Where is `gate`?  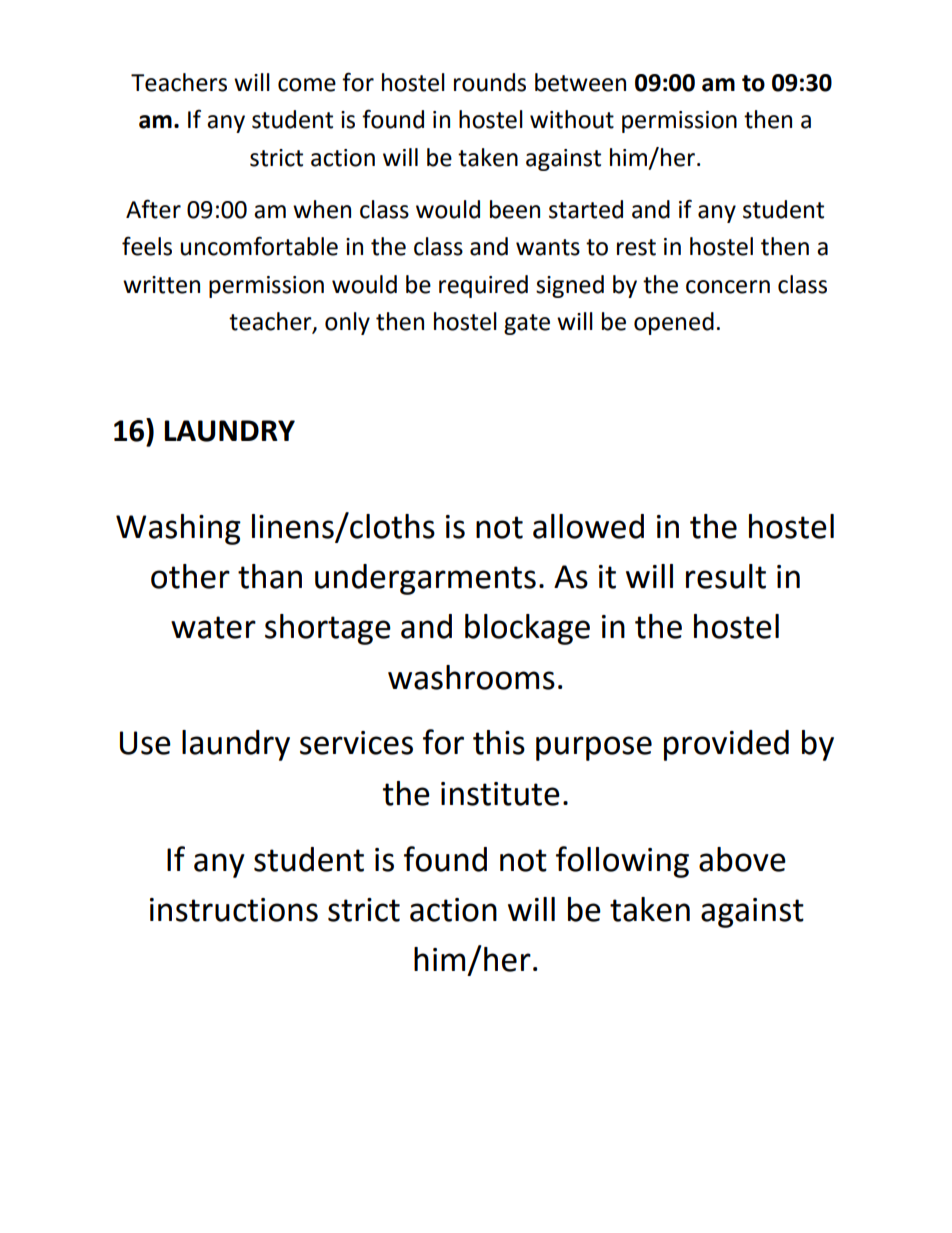 gate is located at coordinates (527, 324).
